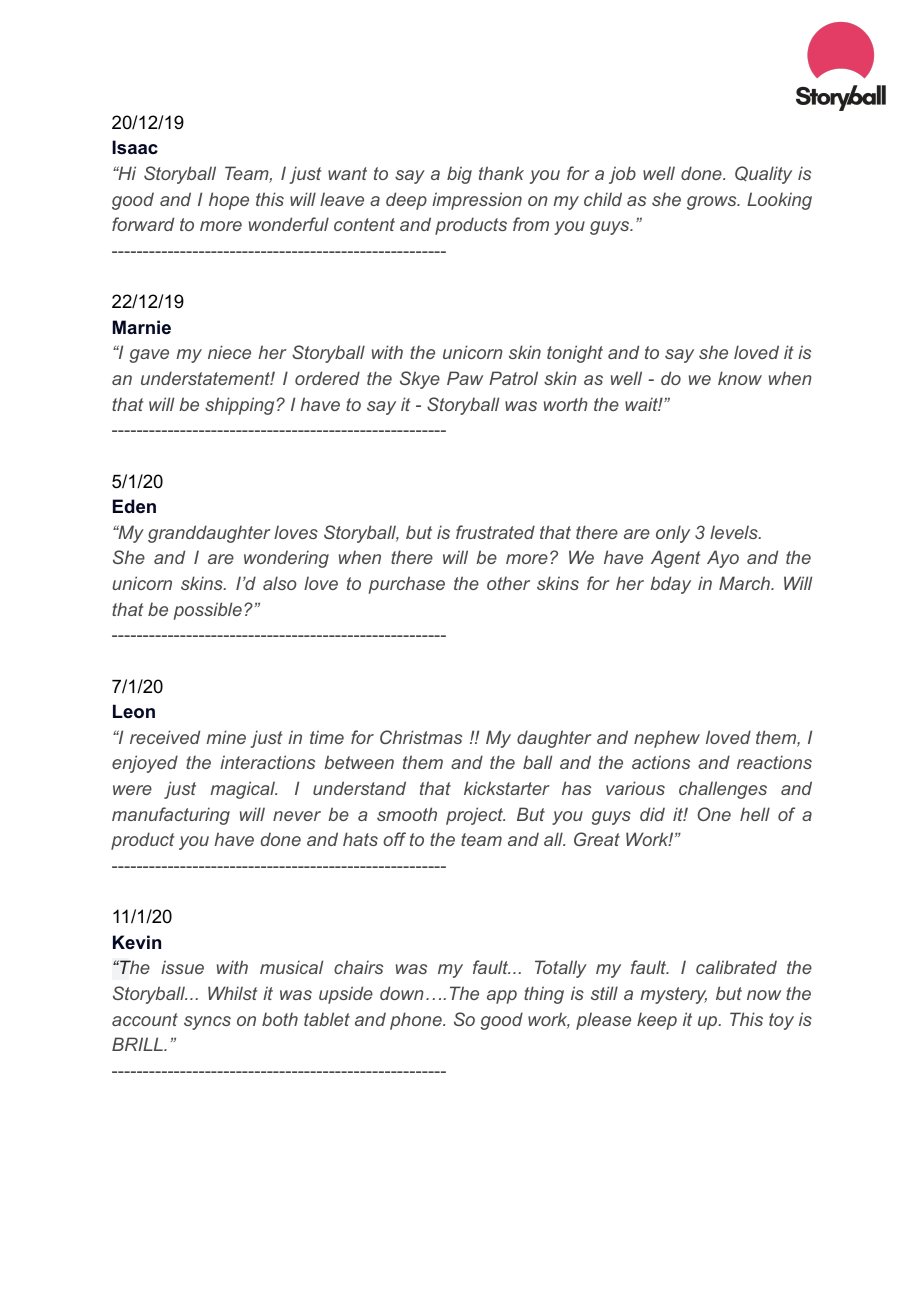  I want to click on mystery, so click(673, 995).
